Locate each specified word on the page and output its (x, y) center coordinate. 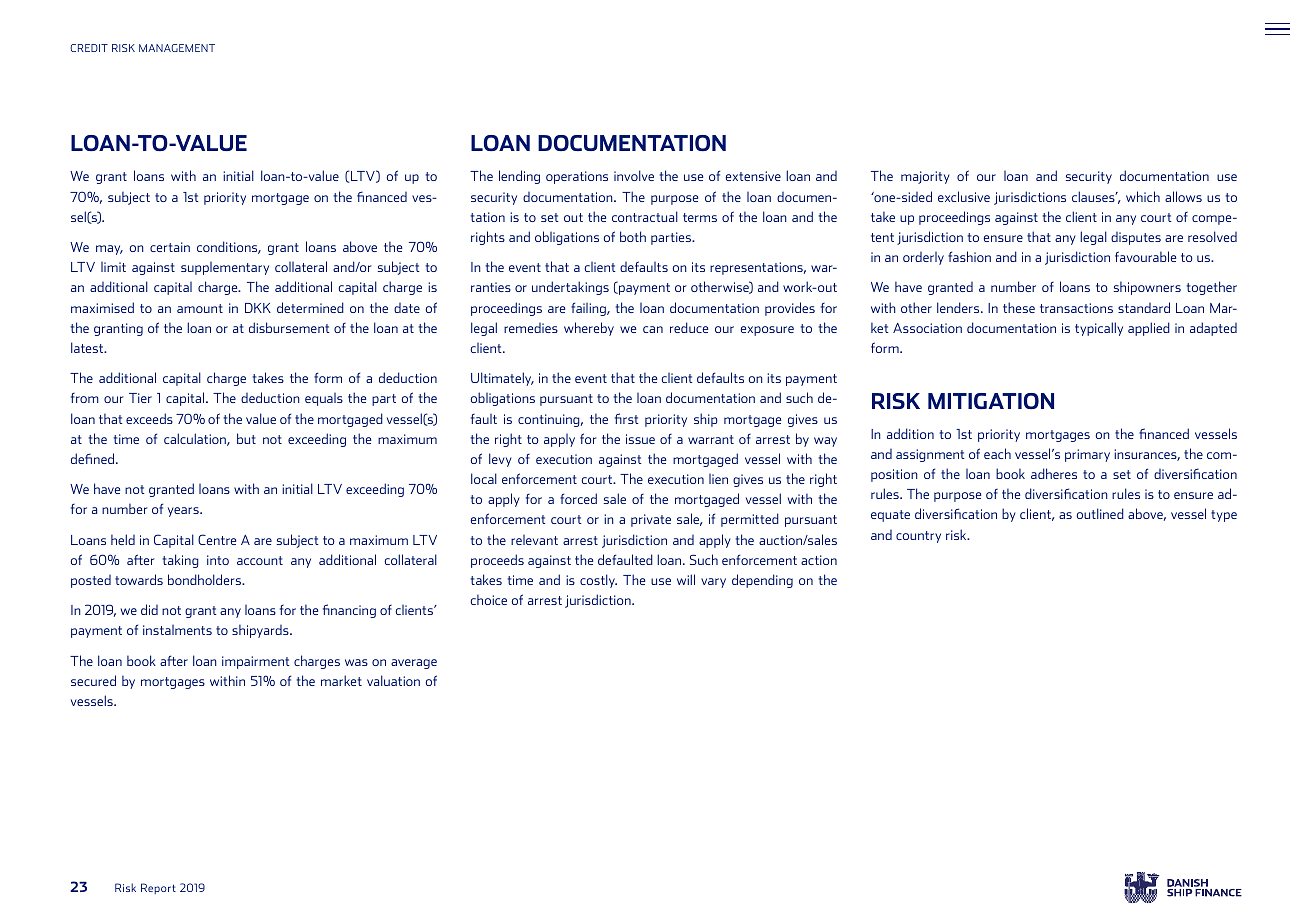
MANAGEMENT (177, 48)
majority (925, 177)
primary (1087, 455)
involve (634, 175)
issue (640, 439)
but (246, 438)
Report (158, 888)
